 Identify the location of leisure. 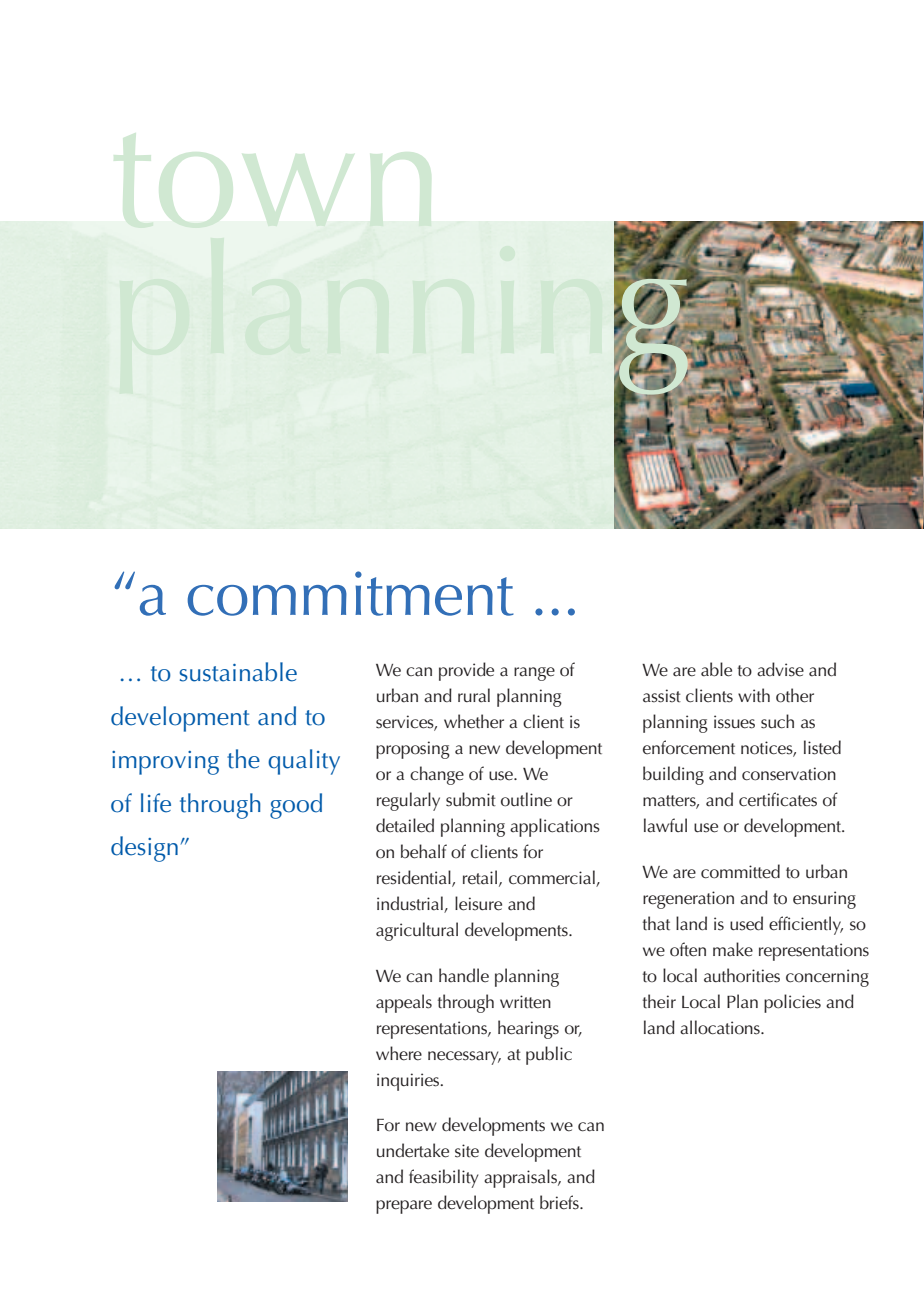
(478, 903).
